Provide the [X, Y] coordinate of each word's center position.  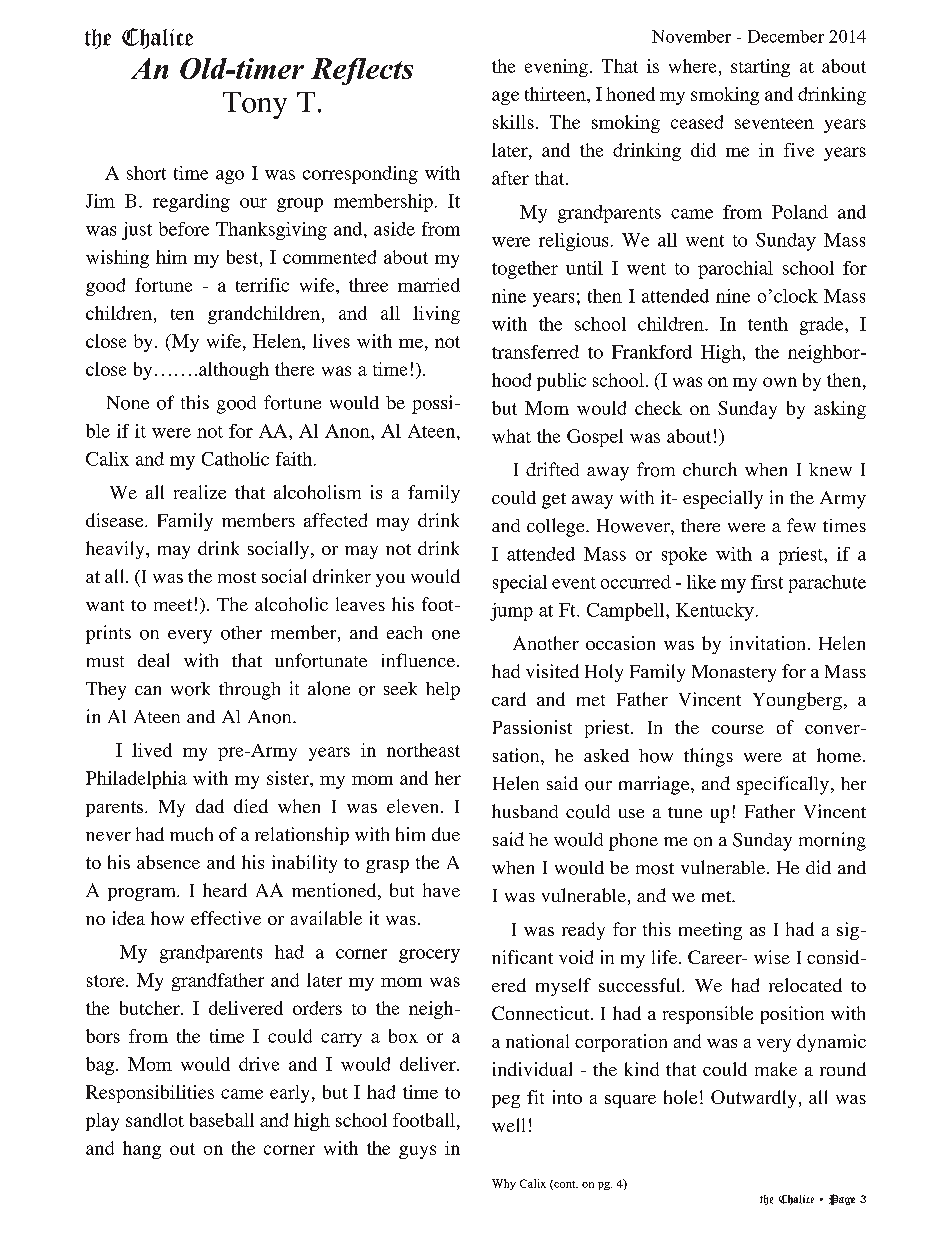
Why [504, 1184]
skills [513, 122]
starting [760, 68]
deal [153, 660]
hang [142, 1150]
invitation [767, 643]
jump [511, 612]
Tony [255, 105]
